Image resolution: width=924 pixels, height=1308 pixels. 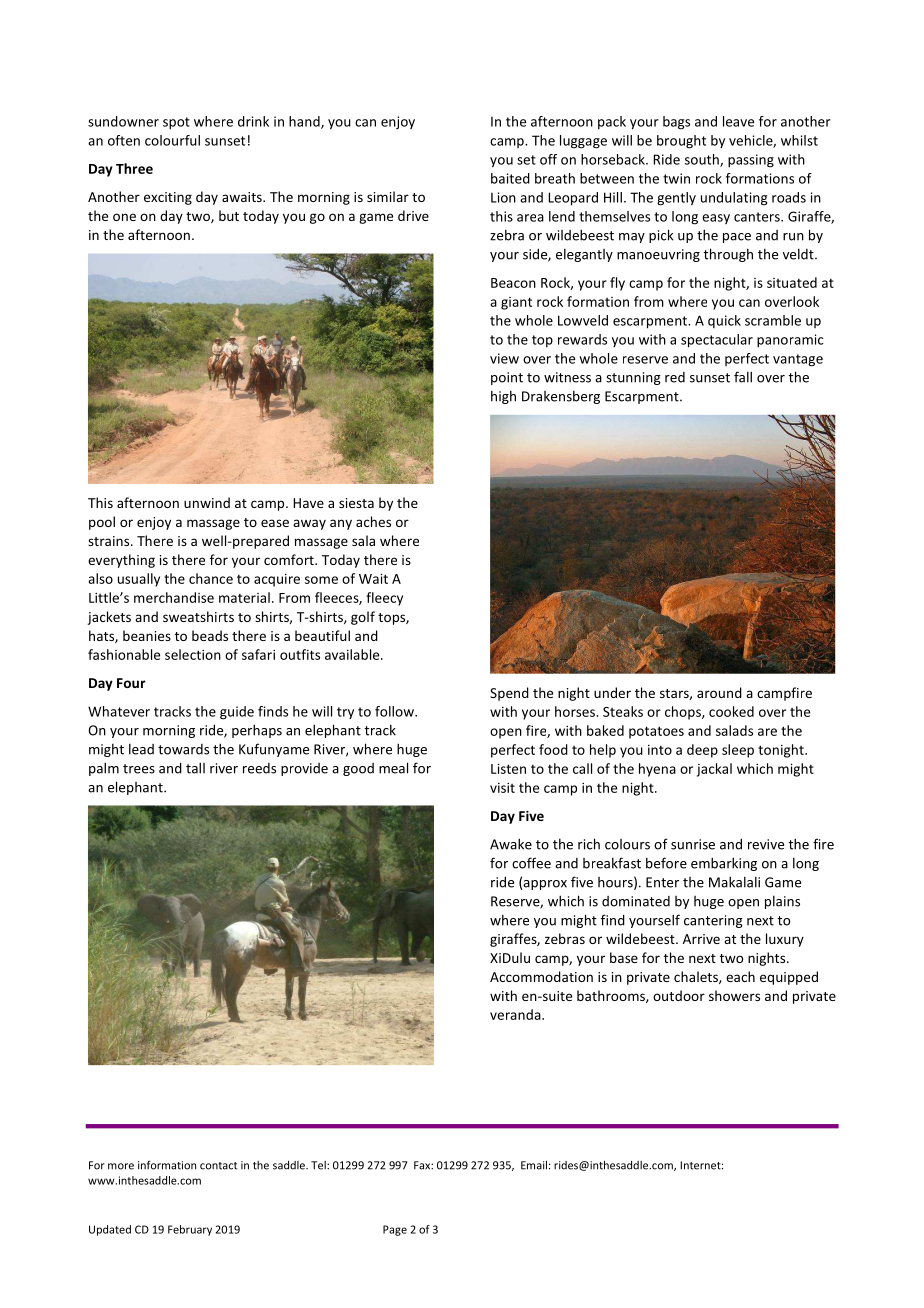 What do you see at coordinates (395, 1230) in the page?
I see `Page` at bounding box center [395, 1230].
